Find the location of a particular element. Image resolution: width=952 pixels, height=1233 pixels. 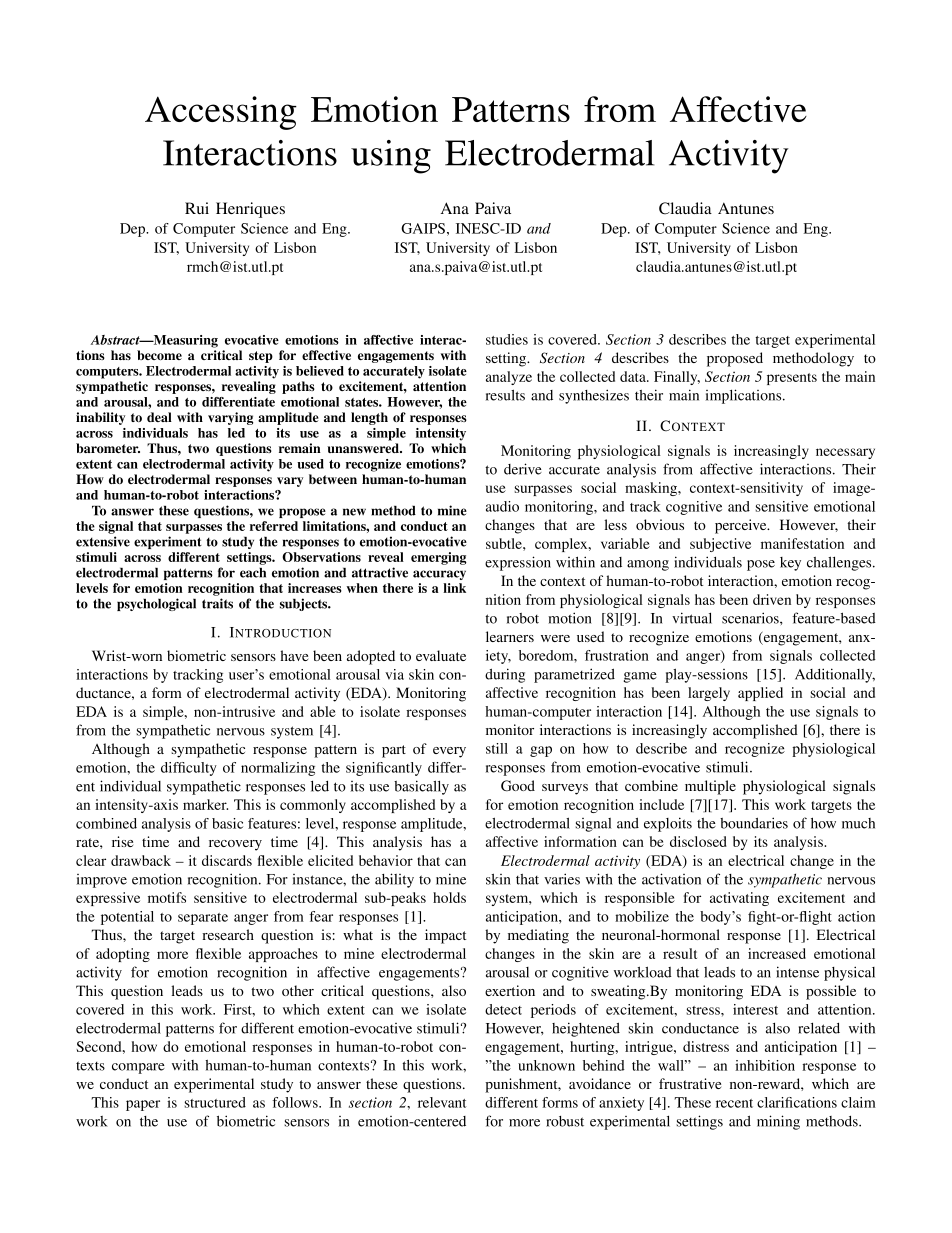

Accessing is located at coordinates (221, 113).
